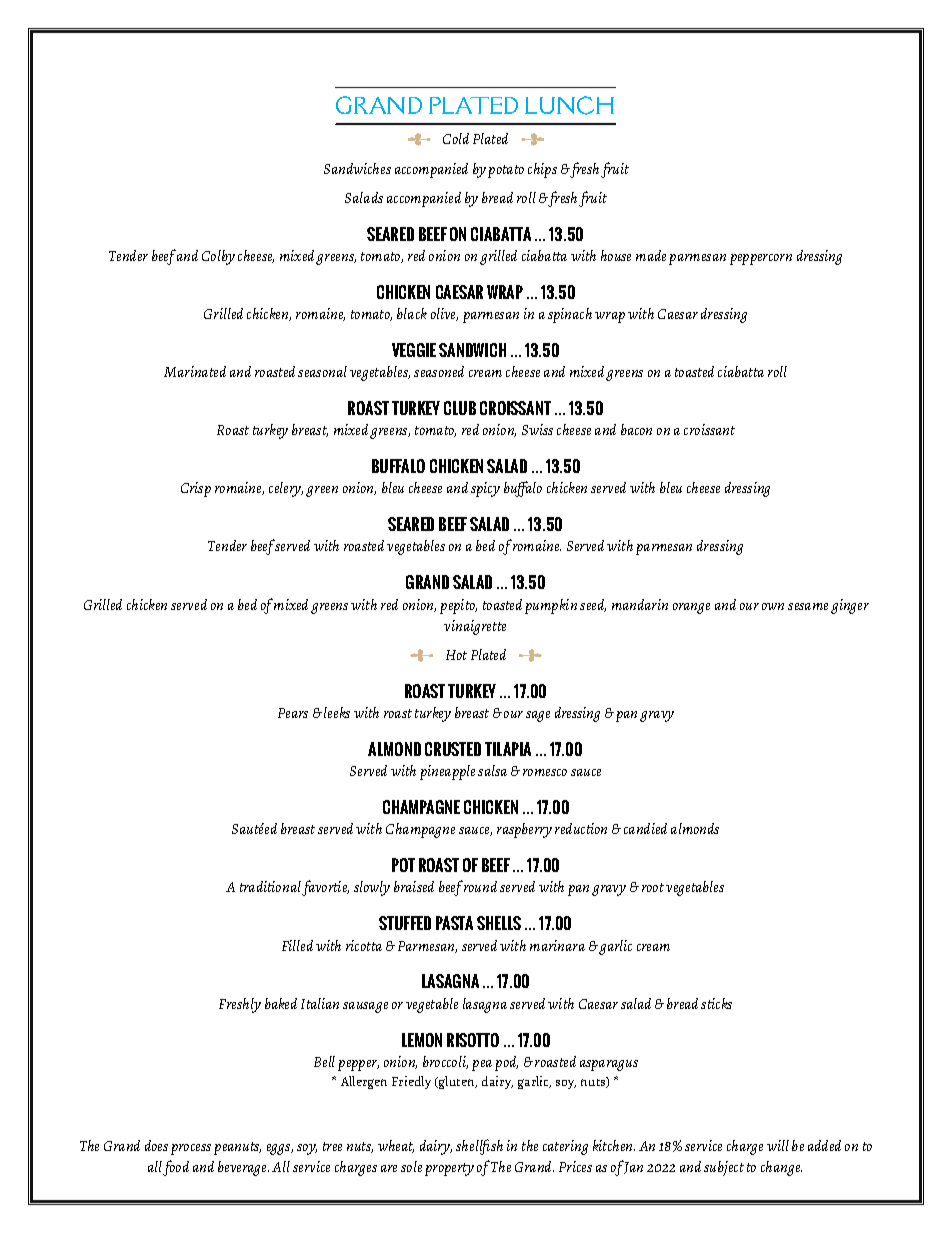  I want to click on Colby, so click(218, 257).
